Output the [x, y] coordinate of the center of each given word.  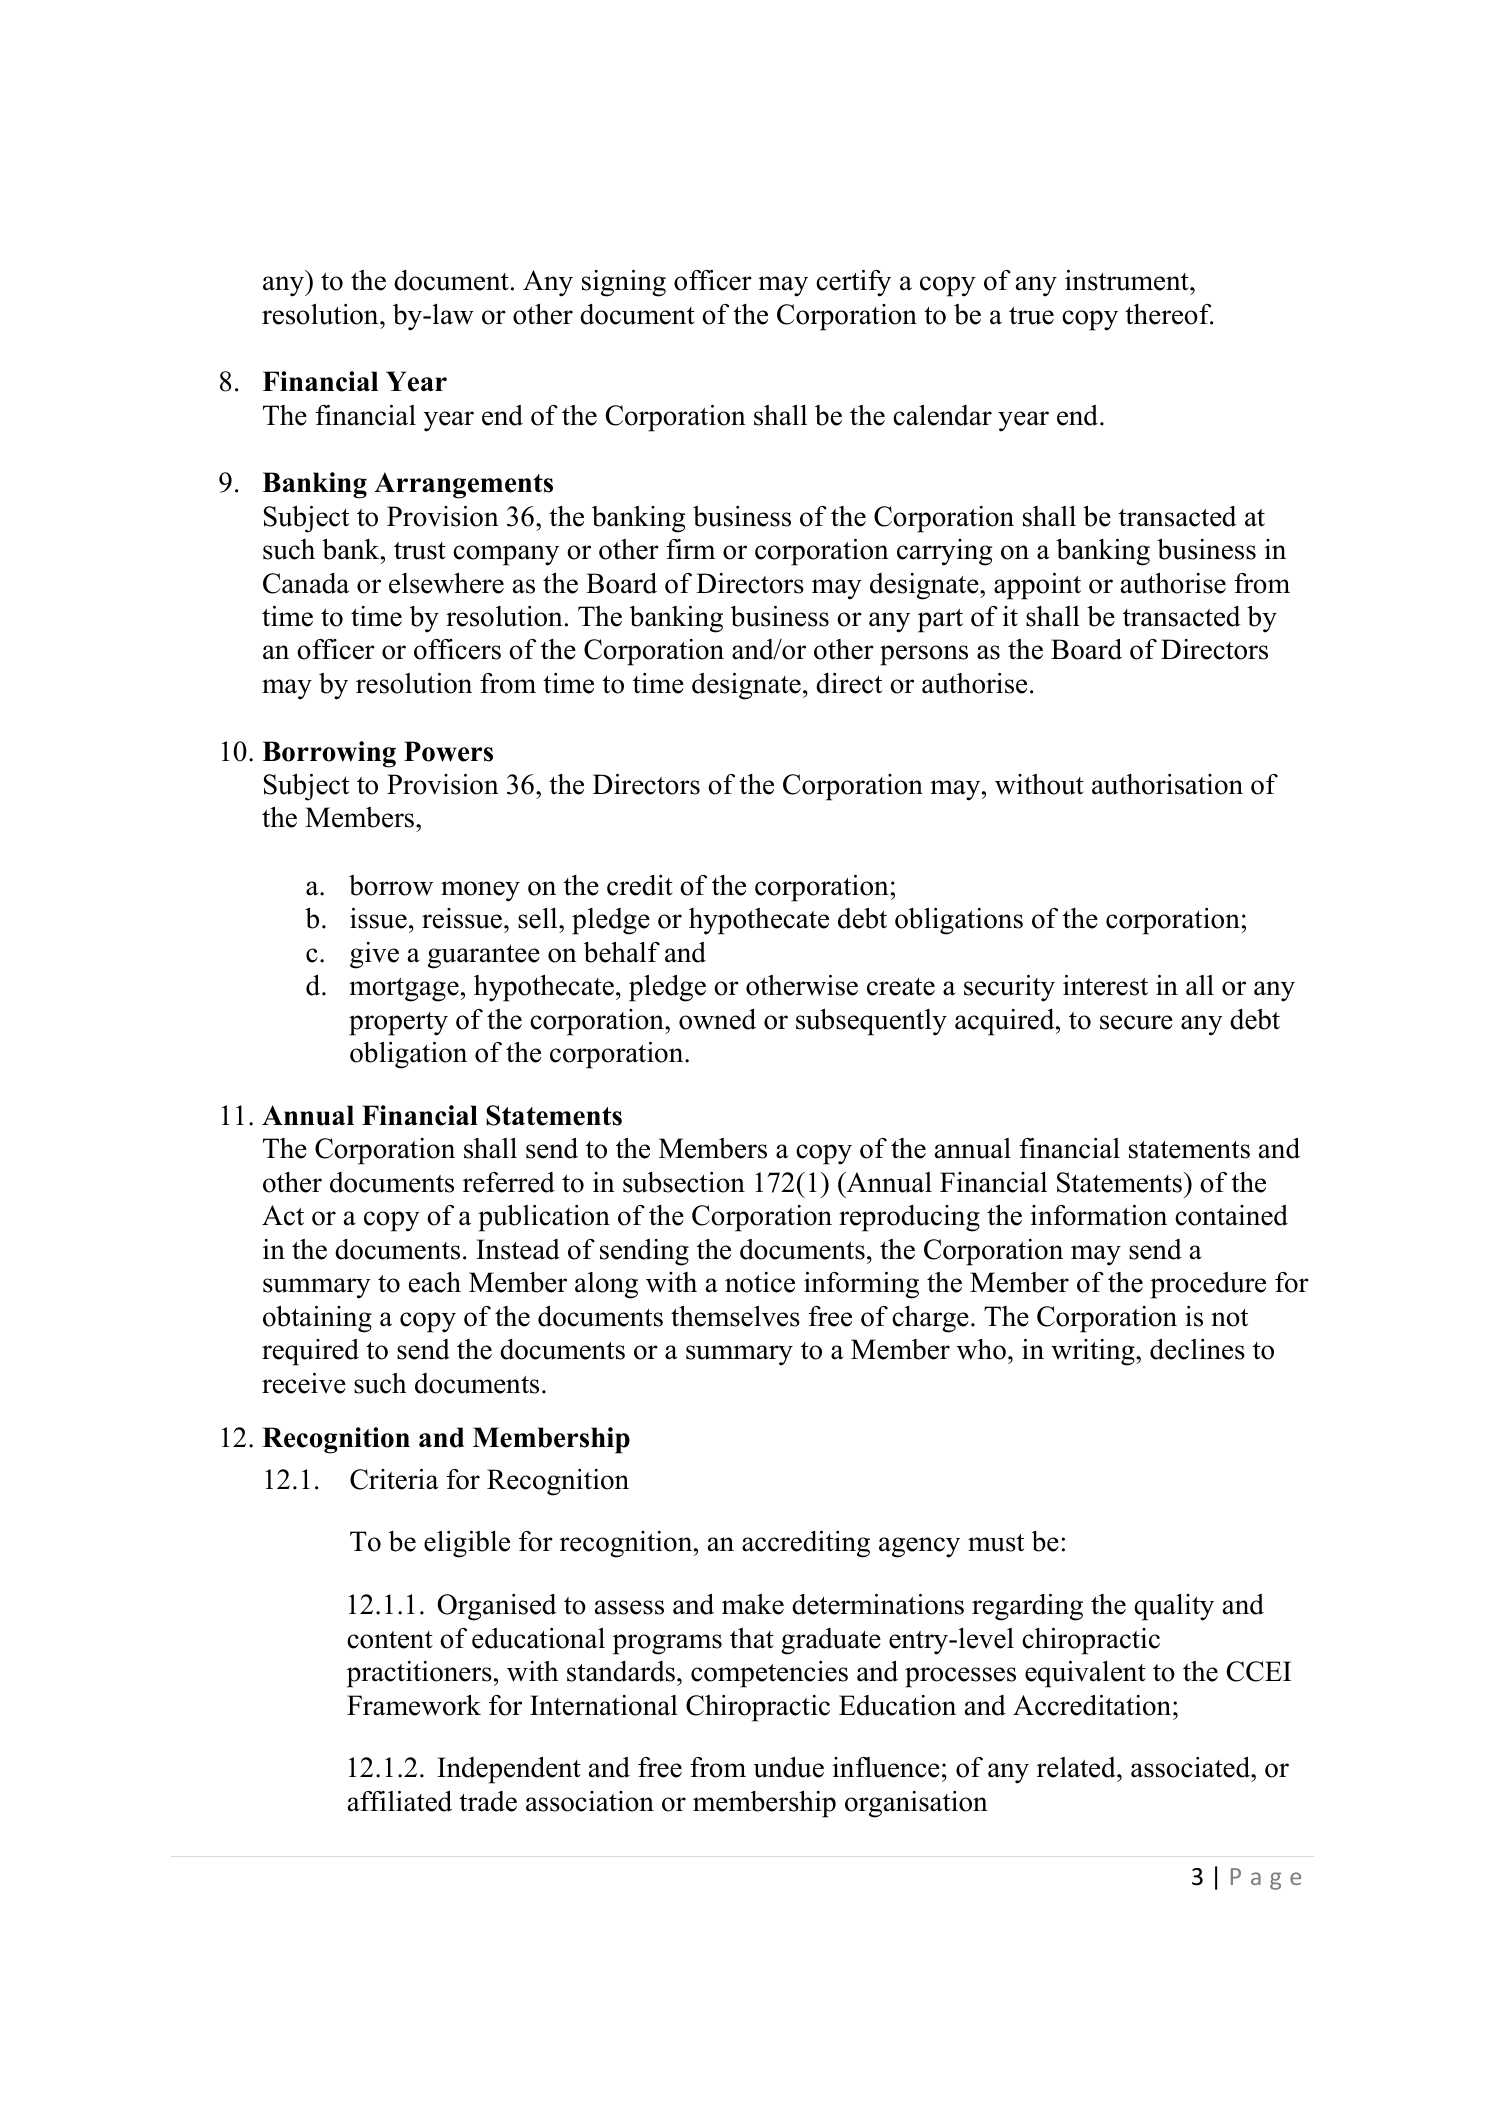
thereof [1169, 314]
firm [690, 549]
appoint [1037, 586]
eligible [467, 1544]
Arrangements [463, 485]
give [374, 955]
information [1099, 1215]
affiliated [400, 1801]
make [753, 1604]
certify [853, 283]
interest [1105, 985]
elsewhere [446, 583]
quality [1174, 1607]
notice [760, 1282]
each [435, 1282]
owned [717, 1019]
